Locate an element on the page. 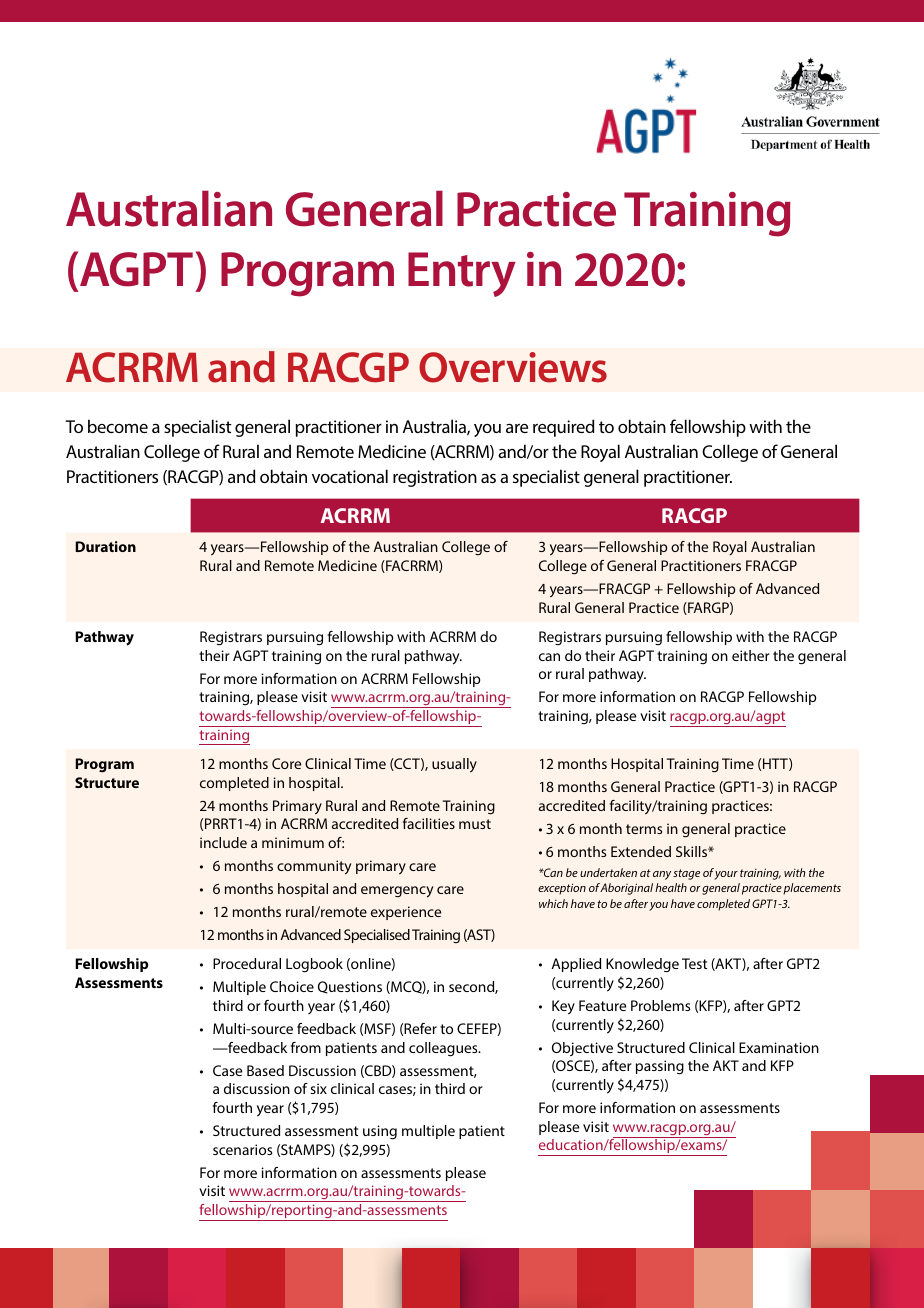 The image size is (924, 1308). either is located at coordinates (751, 655).
